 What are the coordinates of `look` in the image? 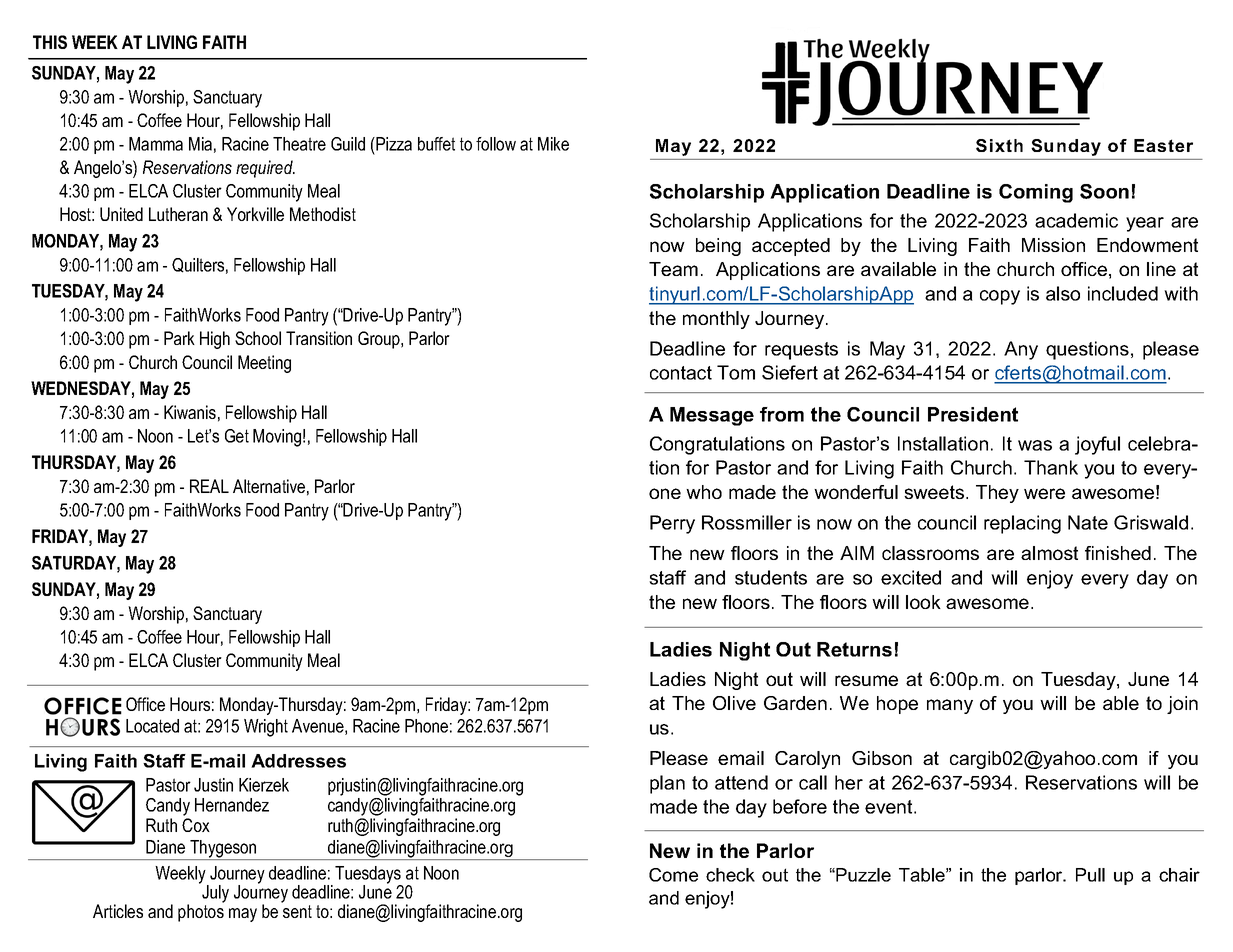 It's located at (923, 602).
